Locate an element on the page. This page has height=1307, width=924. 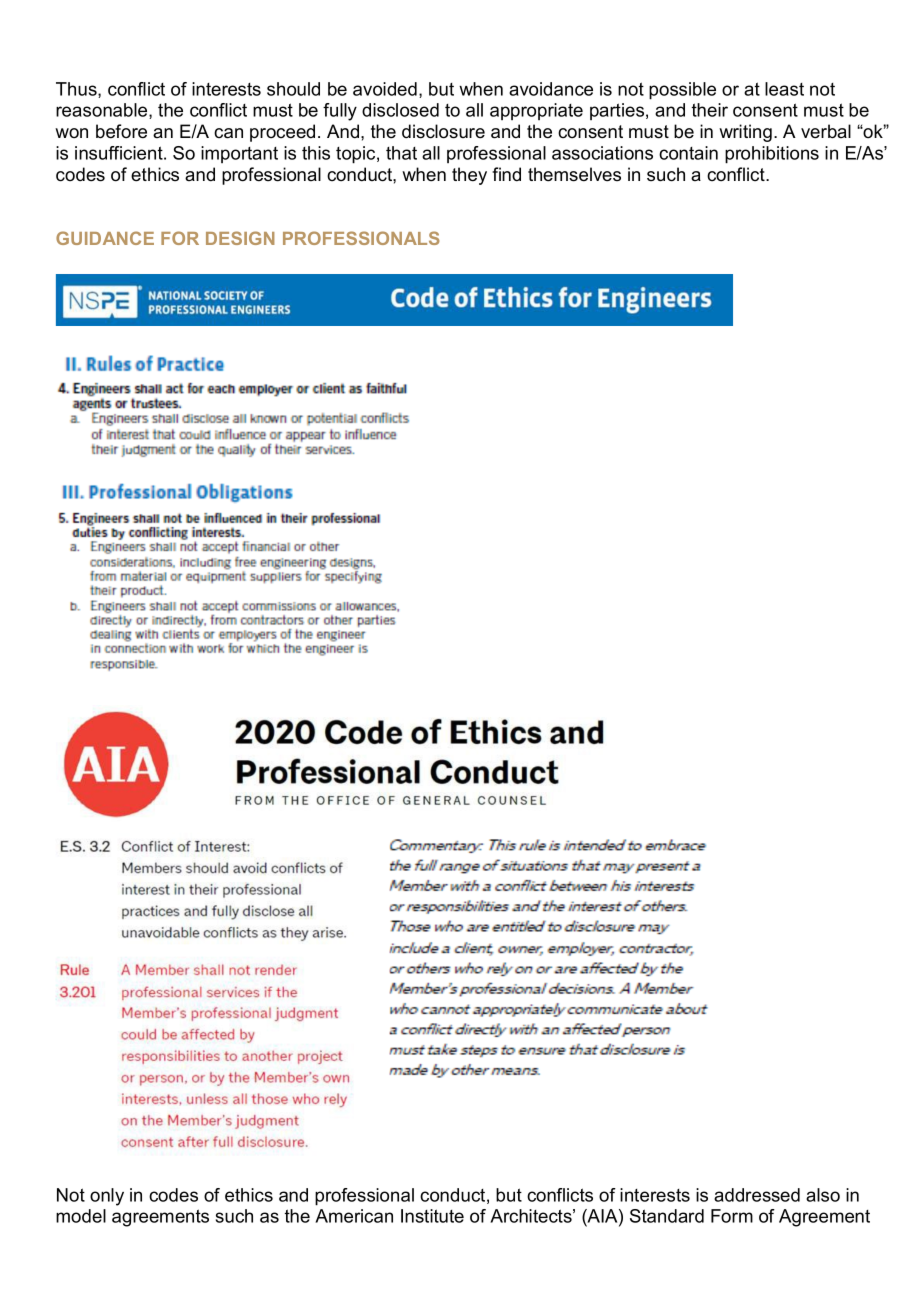
writing is located at coordinates (745, 133).
